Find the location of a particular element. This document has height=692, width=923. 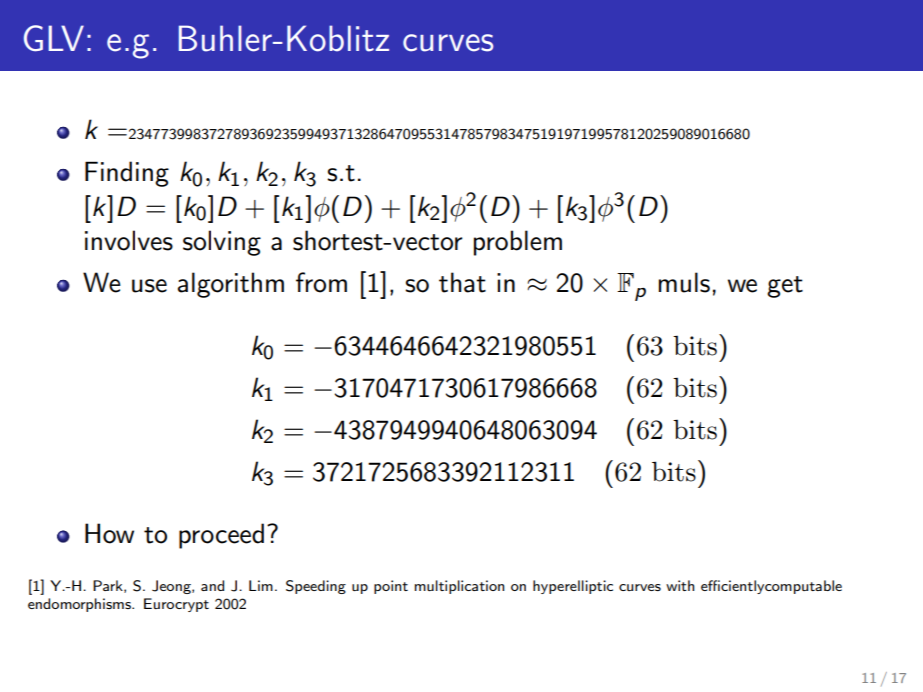

hyperelliptic is located at coordinates (573, 587).
